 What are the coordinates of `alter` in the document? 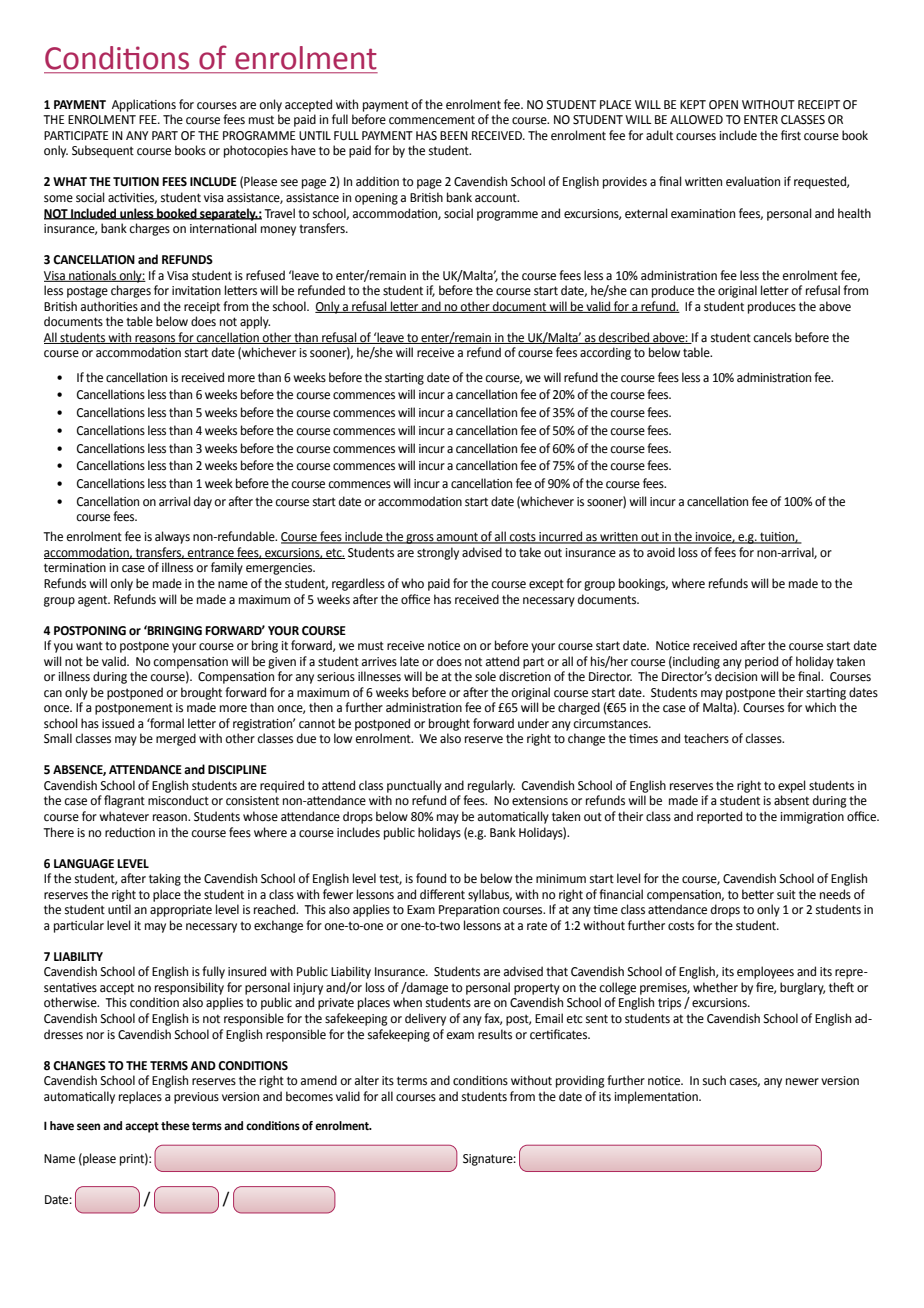 It's located at (367, 1080).
